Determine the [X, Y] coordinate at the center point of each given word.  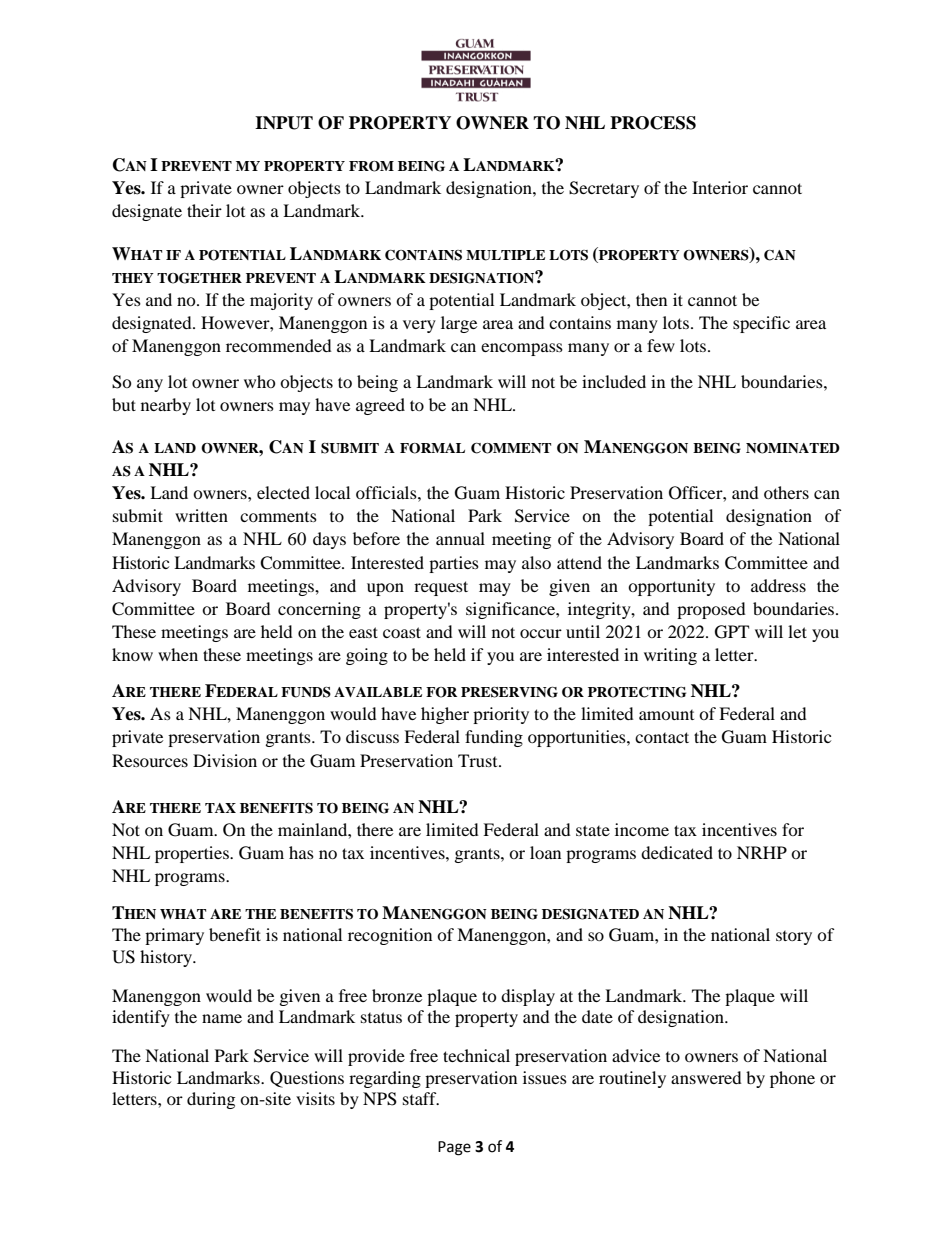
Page [454, 1148]
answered [706, 1077]
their [204, 210]
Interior [720, 187]
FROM [371, 166]
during [211, 1100]
